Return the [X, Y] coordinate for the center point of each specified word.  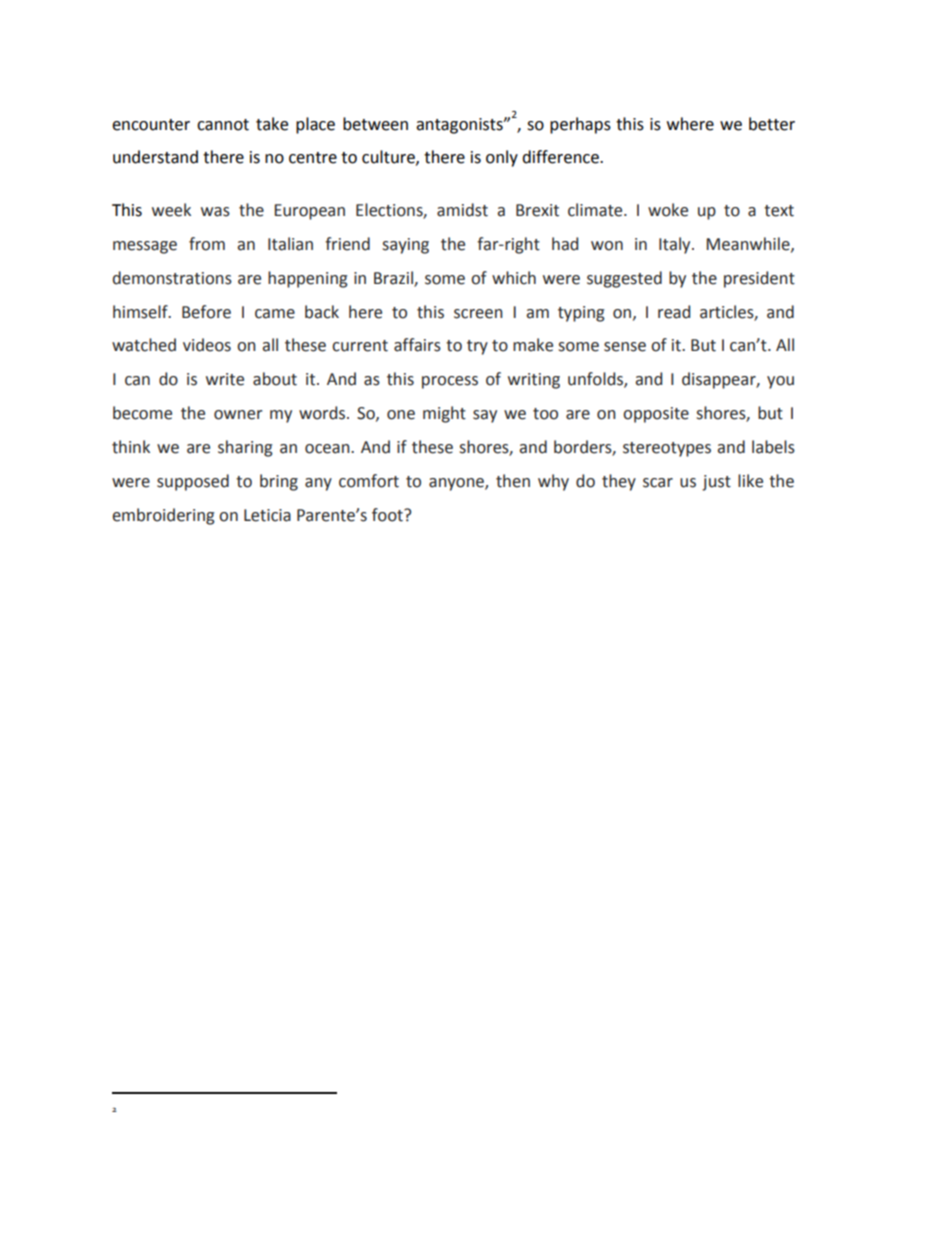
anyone [457, 484]
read [674, 312]
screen [478, 314]
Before [206, 312]
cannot [223, 125]
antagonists [460, 126]
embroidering [163, 516]
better [772, 124]
